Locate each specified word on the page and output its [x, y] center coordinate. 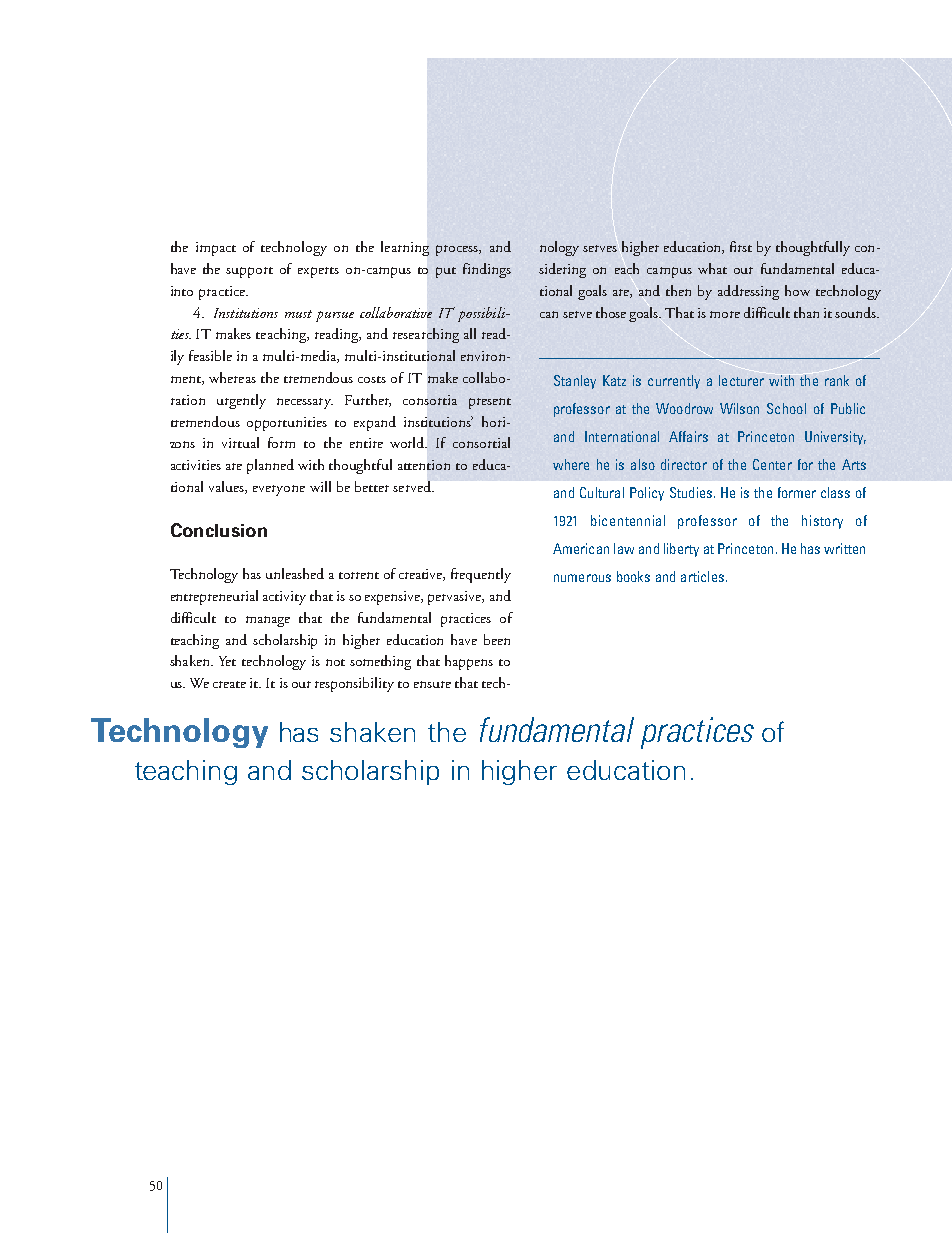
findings [487, 270]
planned [270, 466]
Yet [227, 661]
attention [424, 465]
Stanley [575, 382]
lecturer [741, 380]
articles [704, 576]
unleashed [295, 573]
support [249, 272]
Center [772, 464]
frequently [481, 575]
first [741, 246]
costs [372, 379]
